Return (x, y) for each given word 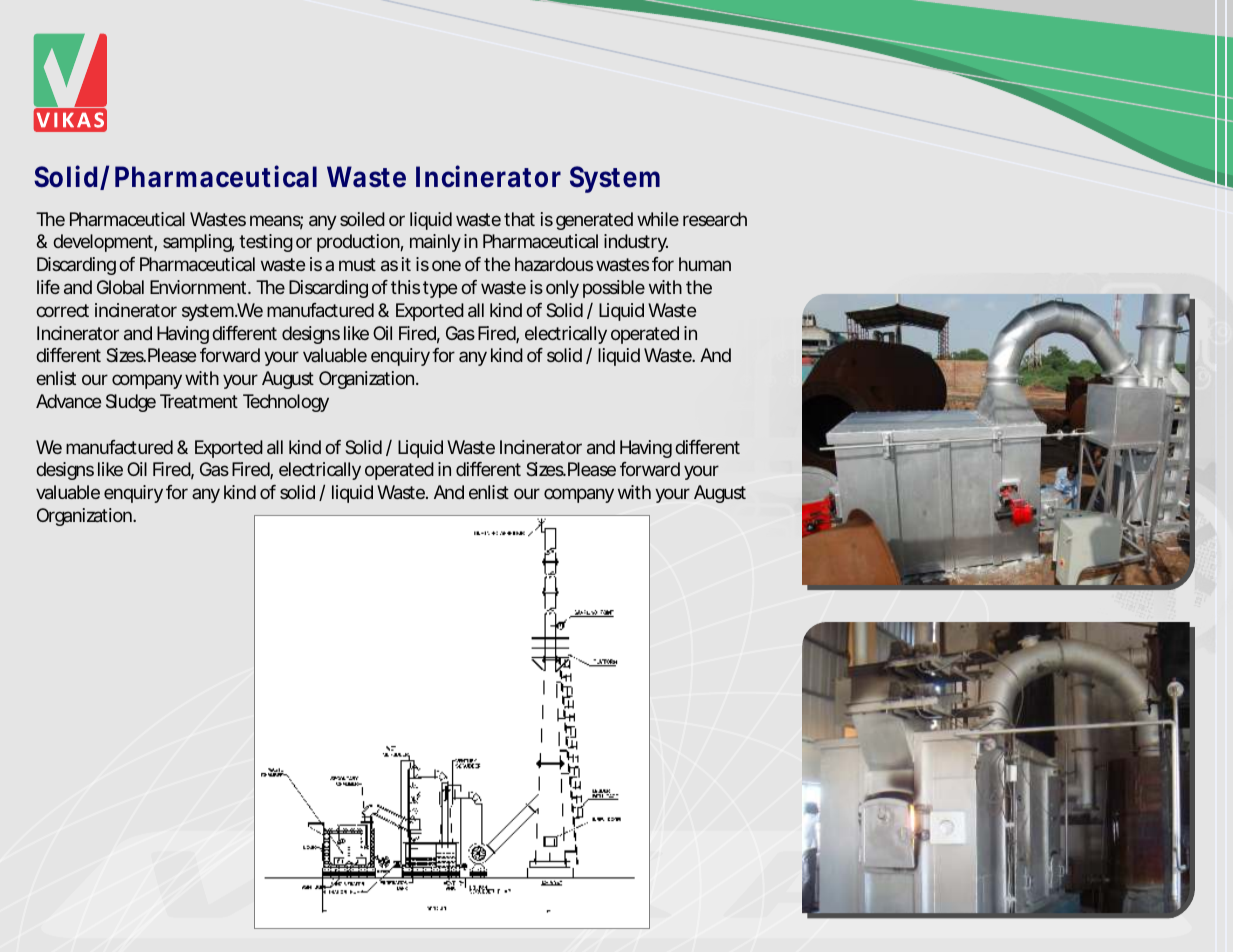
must (357, 264)
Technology (286, 403)
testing (266, 243)
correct (62, 310)
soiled (362, 219)
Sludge (131, 403)
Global (120, 287)
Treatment (199, 401)
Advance (68, 401)
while (658, 219)
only (562, 289)
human (705, 264)
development (105, 243)
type (440, 289)
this (405, 287)
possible (614, 289)
